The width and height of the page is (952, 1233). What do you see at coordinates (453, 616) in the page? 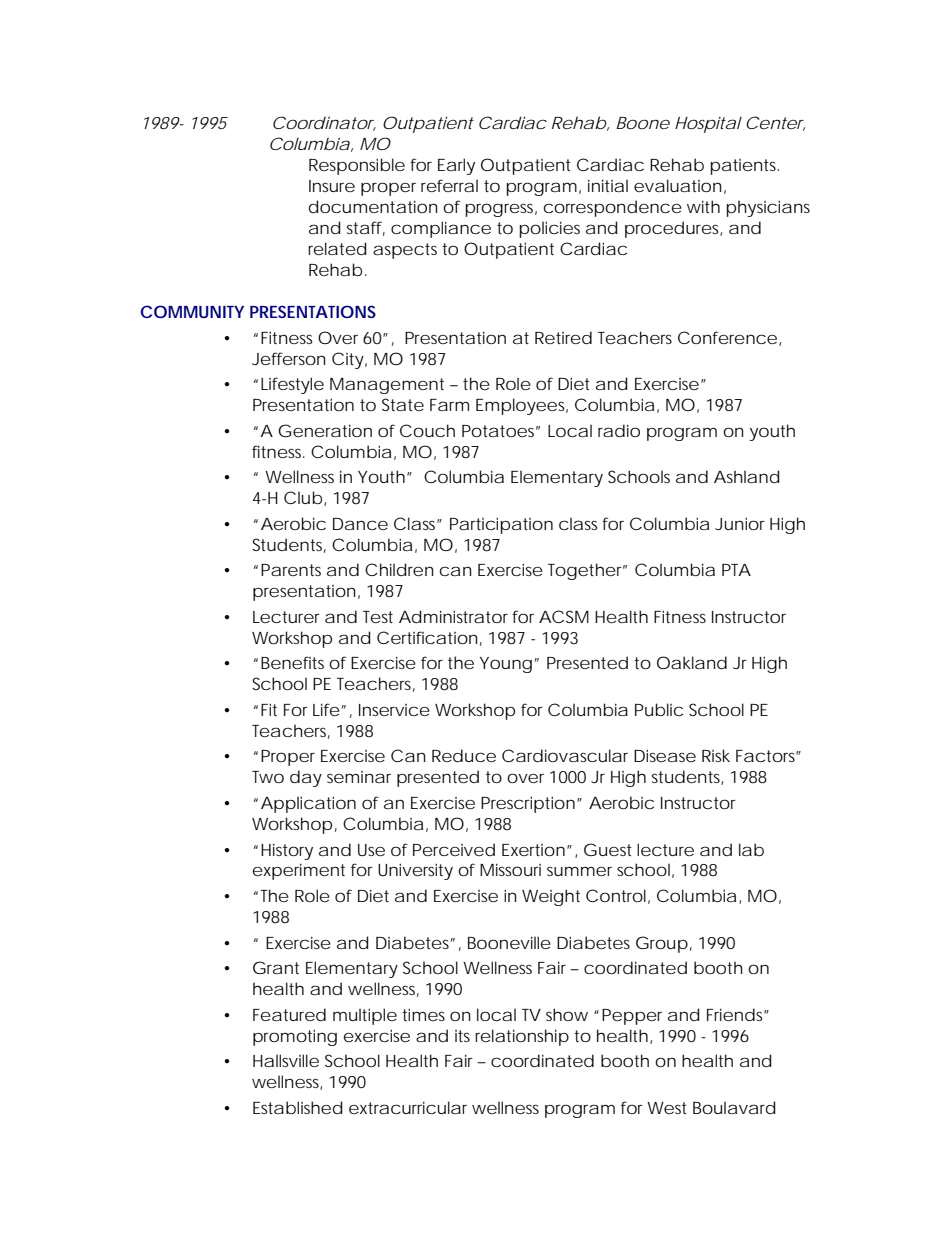
I see `Administrator` at bounding box center [453, 616].
